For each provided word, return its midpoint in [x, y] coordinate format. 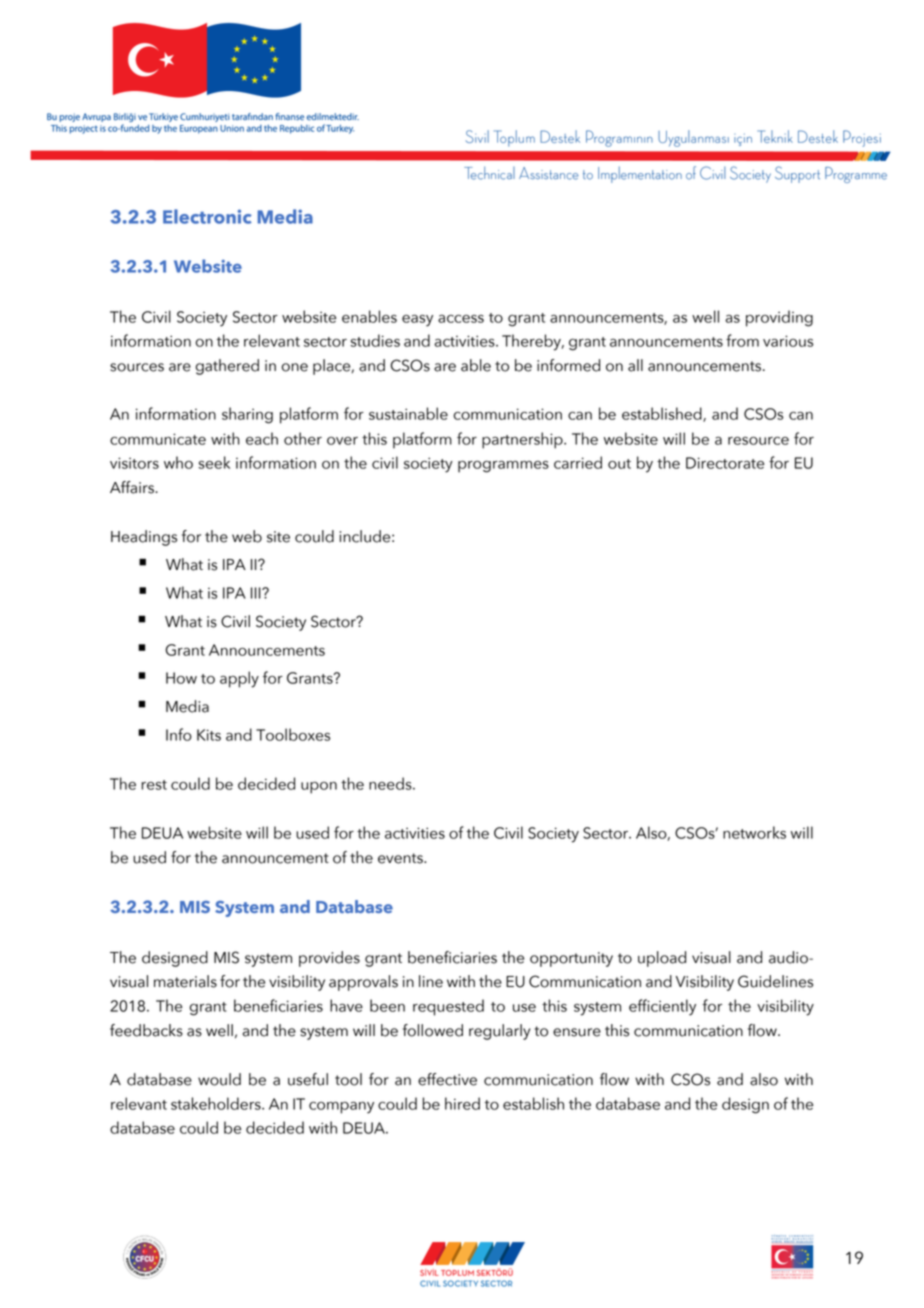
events [401, 858]
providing [779, 318]
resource [758, 441]
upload [662, 959]
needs [391, 783]
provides [329, 959]
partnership [523, 440]
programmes [503, 467]
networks [754, 832]
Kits [209, 735]
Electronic [207, 216]
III [257, 593]
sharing [247, 415]
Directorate [725, 463]
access [461, 319]
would [219, 1079]
